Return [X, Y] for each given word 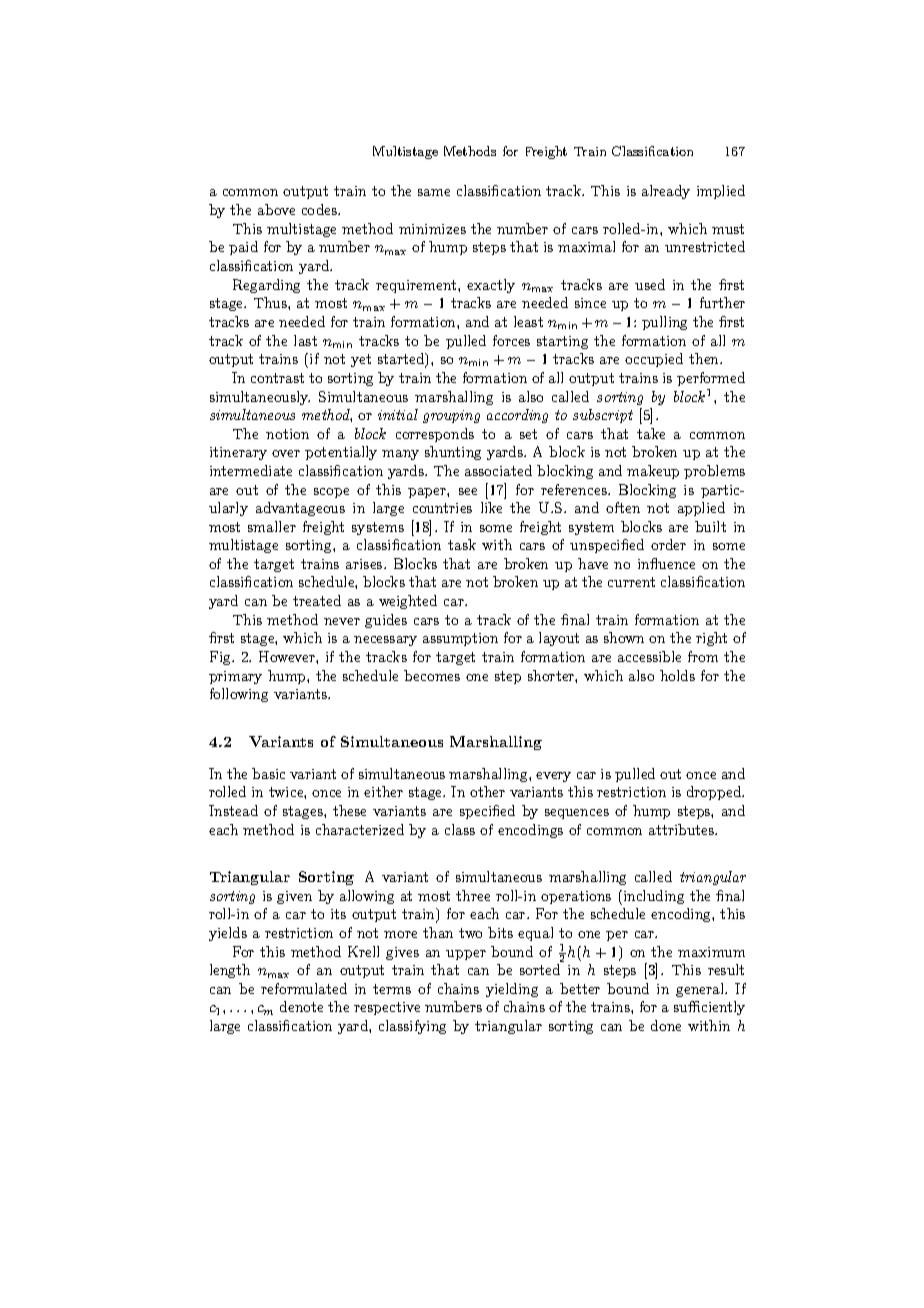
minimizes [432, 229]
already [666, 192]
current [631, 582]
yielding [512, 990]
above [276, 209]
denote [301, 1006]
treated [317, 600]
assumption [460, 639]
